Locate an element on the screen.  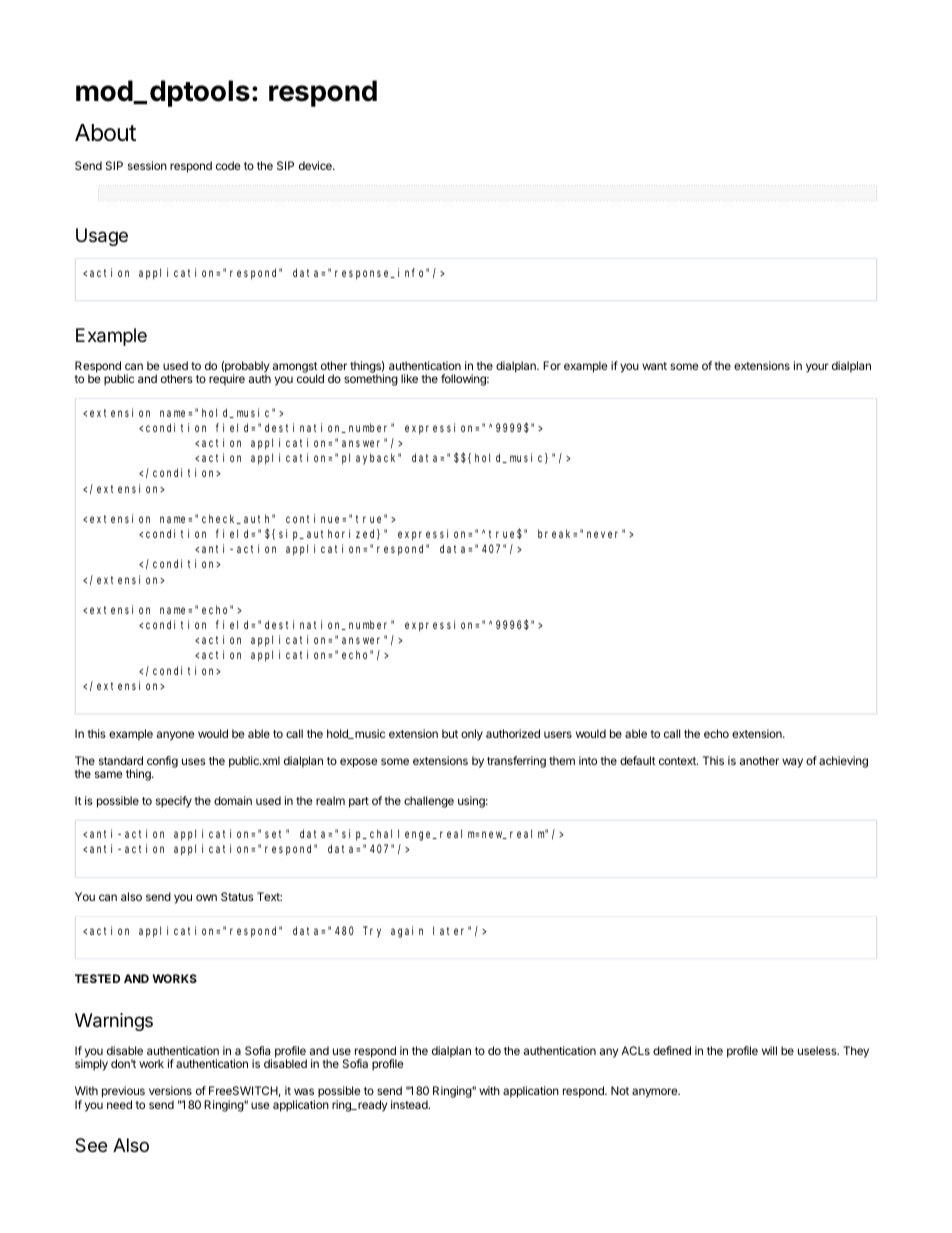
way is located at coordinates (792, 763).
